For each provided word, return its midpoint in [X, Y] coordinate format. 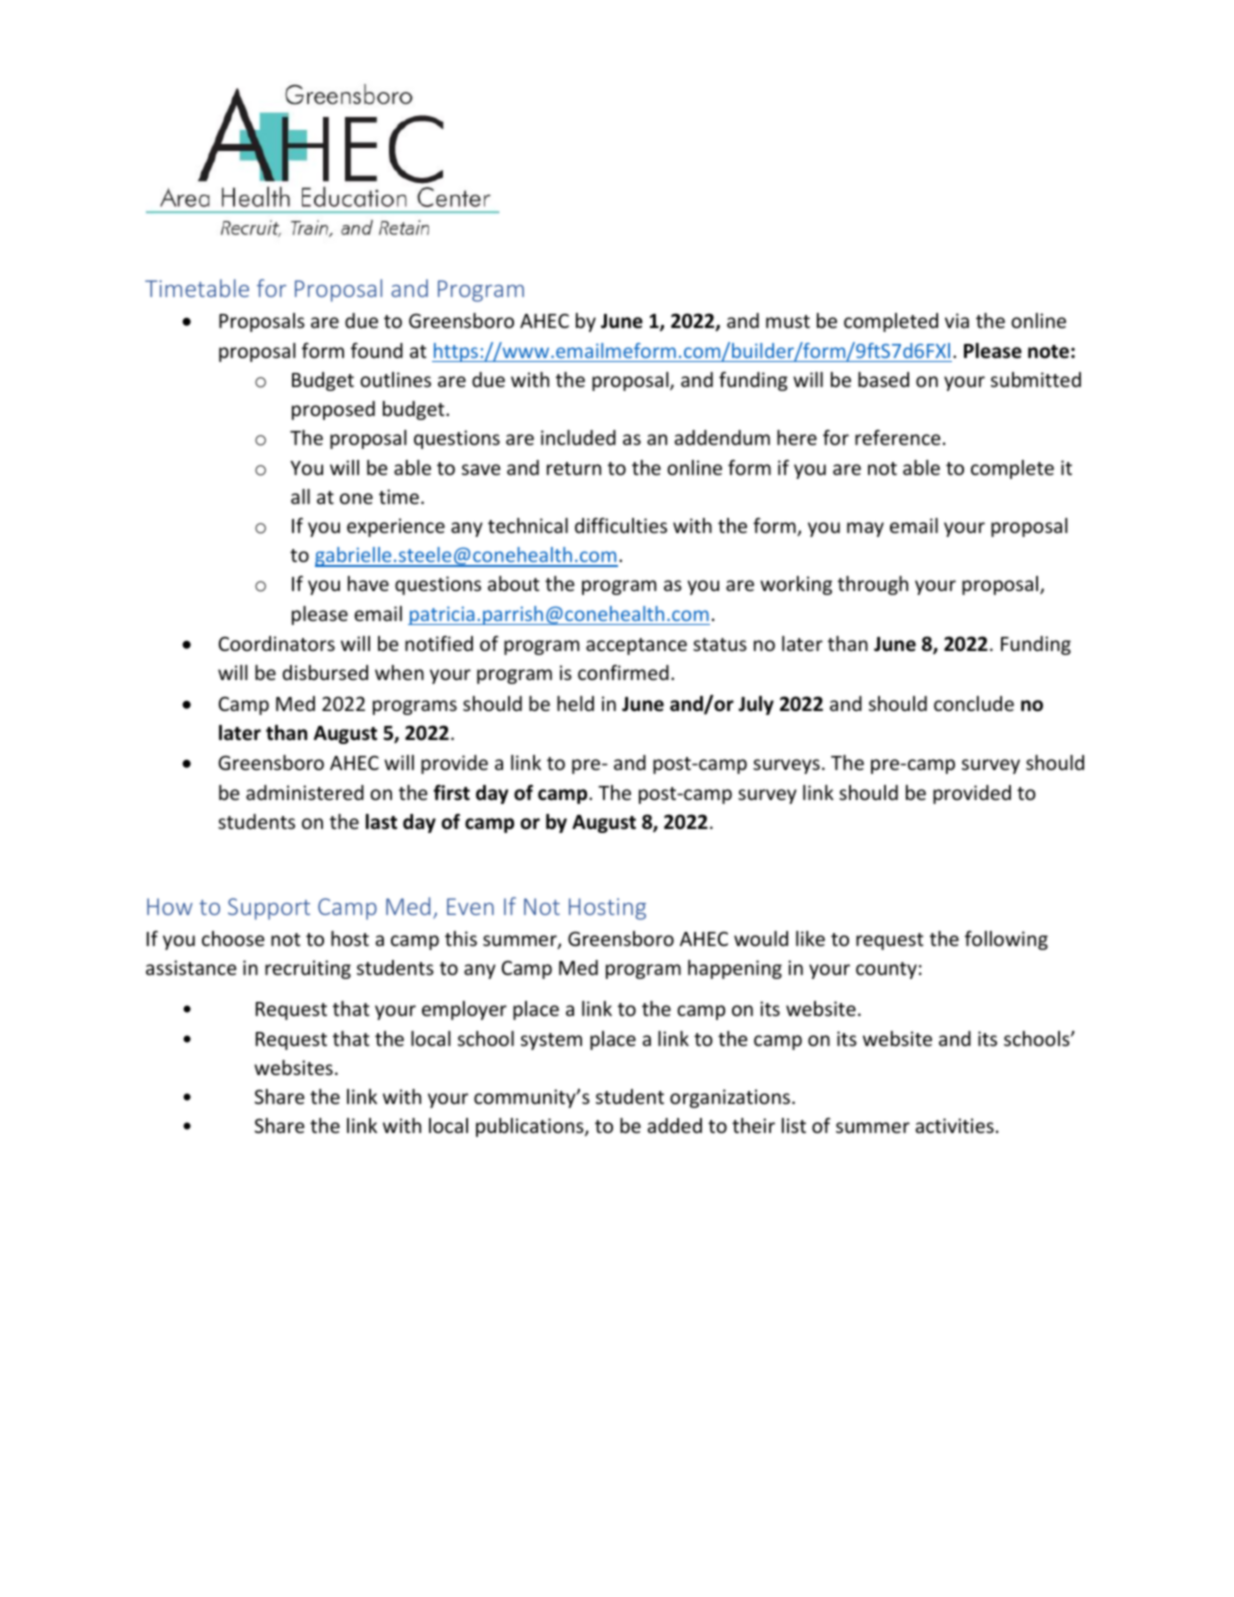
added [674, 1125]
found [377, 350]
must [788, 321]
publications [531, 1127]
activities [954, 1125]
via [957, 320]
